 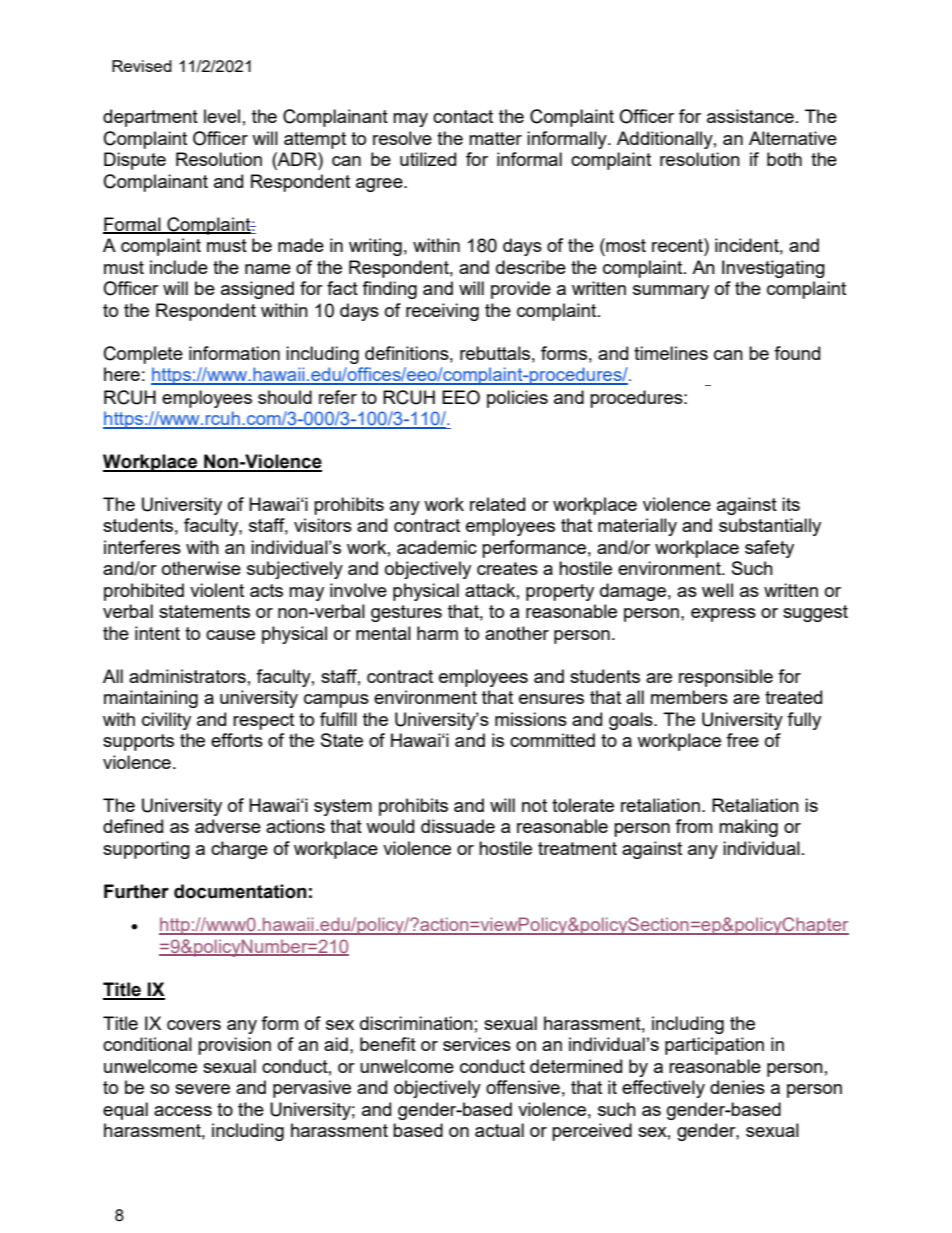 What do you see at coordinates (442, 312) in the screenshot?
I see `receiving` at bounding box center [442, 312].
